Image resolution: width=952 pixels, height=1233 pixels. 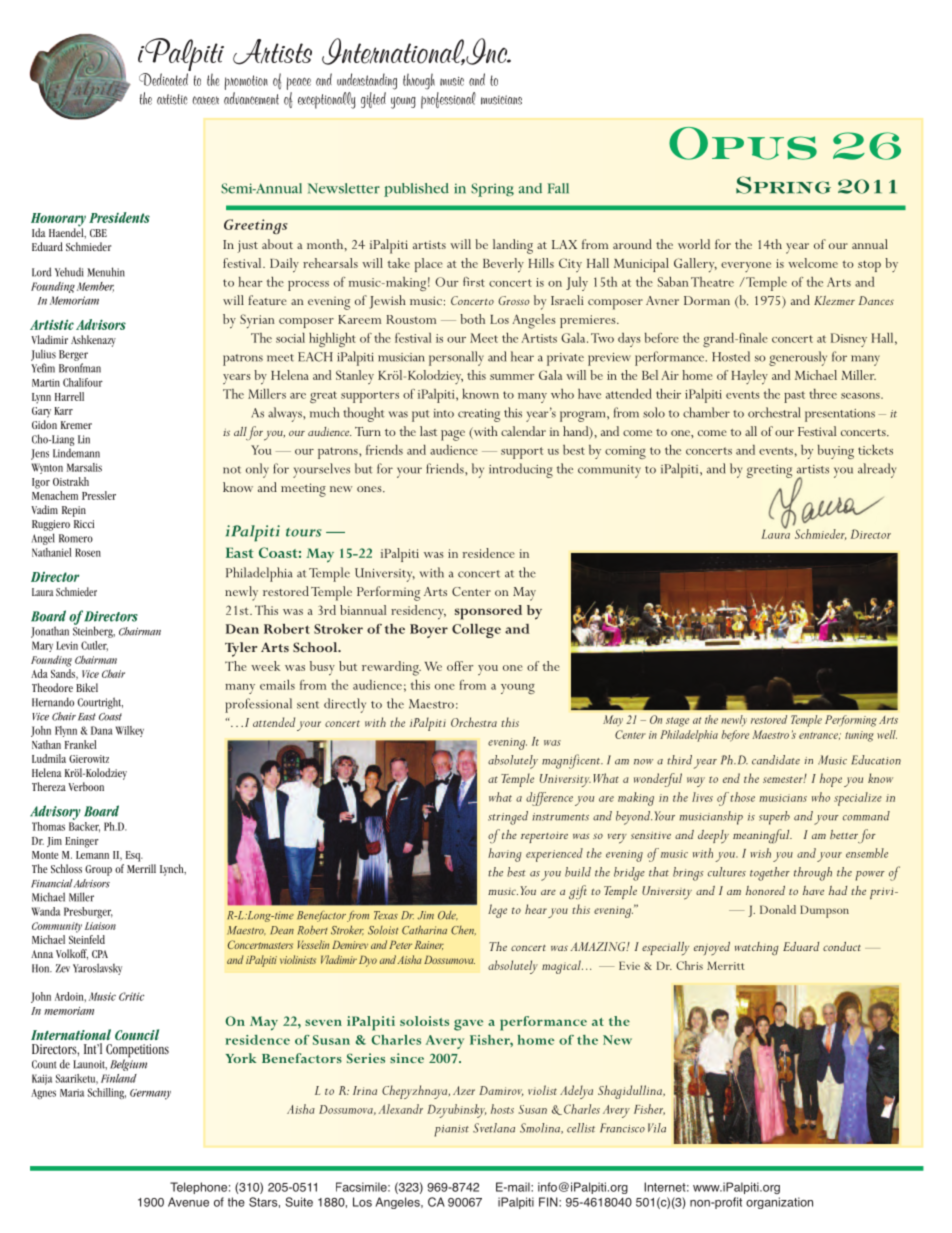 What do you see at coordinates (367, 81) in the screenshot?
I see `understanding` at bounding box center [367, 81].
